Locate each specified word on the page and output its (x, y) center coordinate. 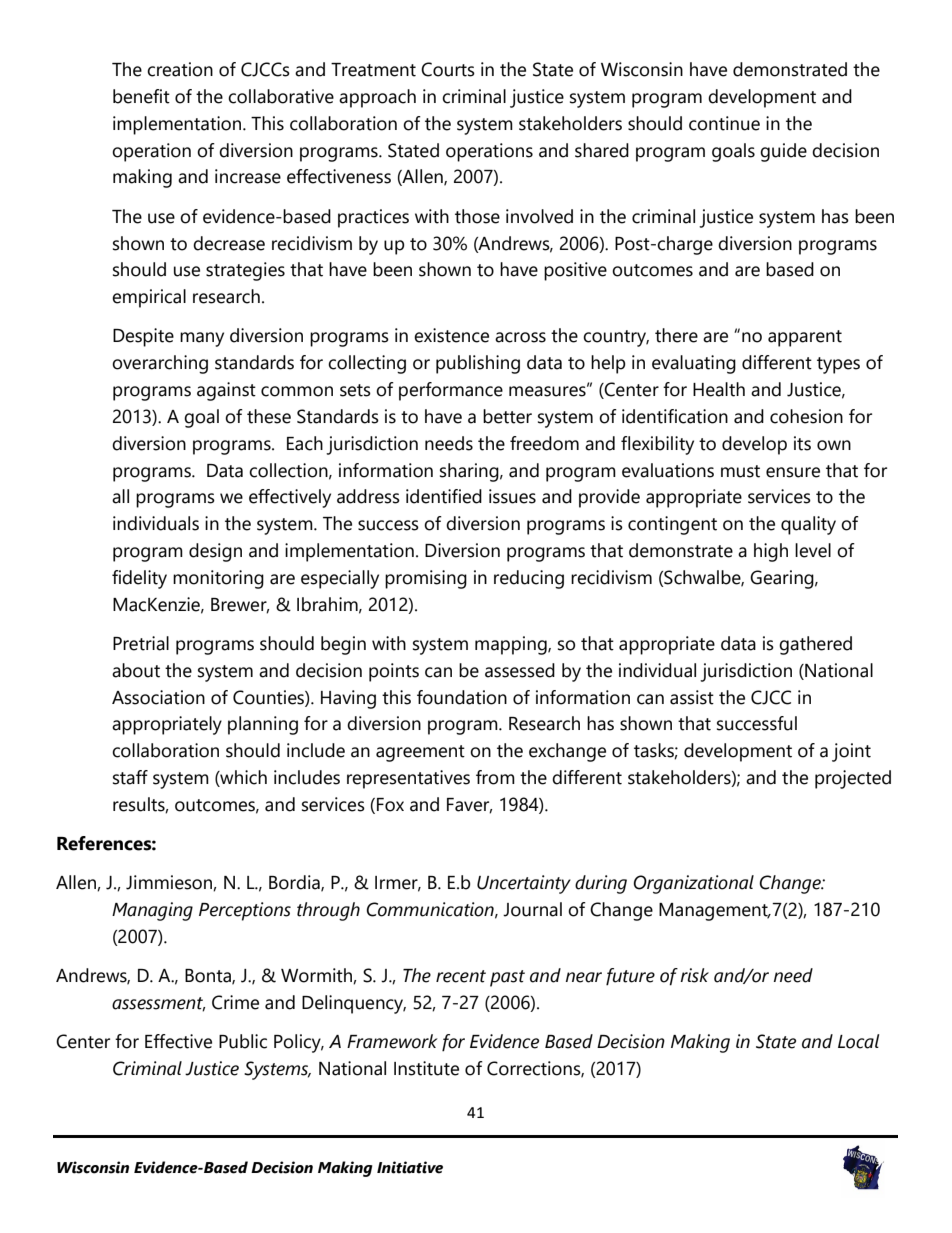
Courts (448, 69)
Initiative (410, 1167)
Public (243, 1041)
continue (724, 123)
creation (180, 69)
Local (858, 1041)
